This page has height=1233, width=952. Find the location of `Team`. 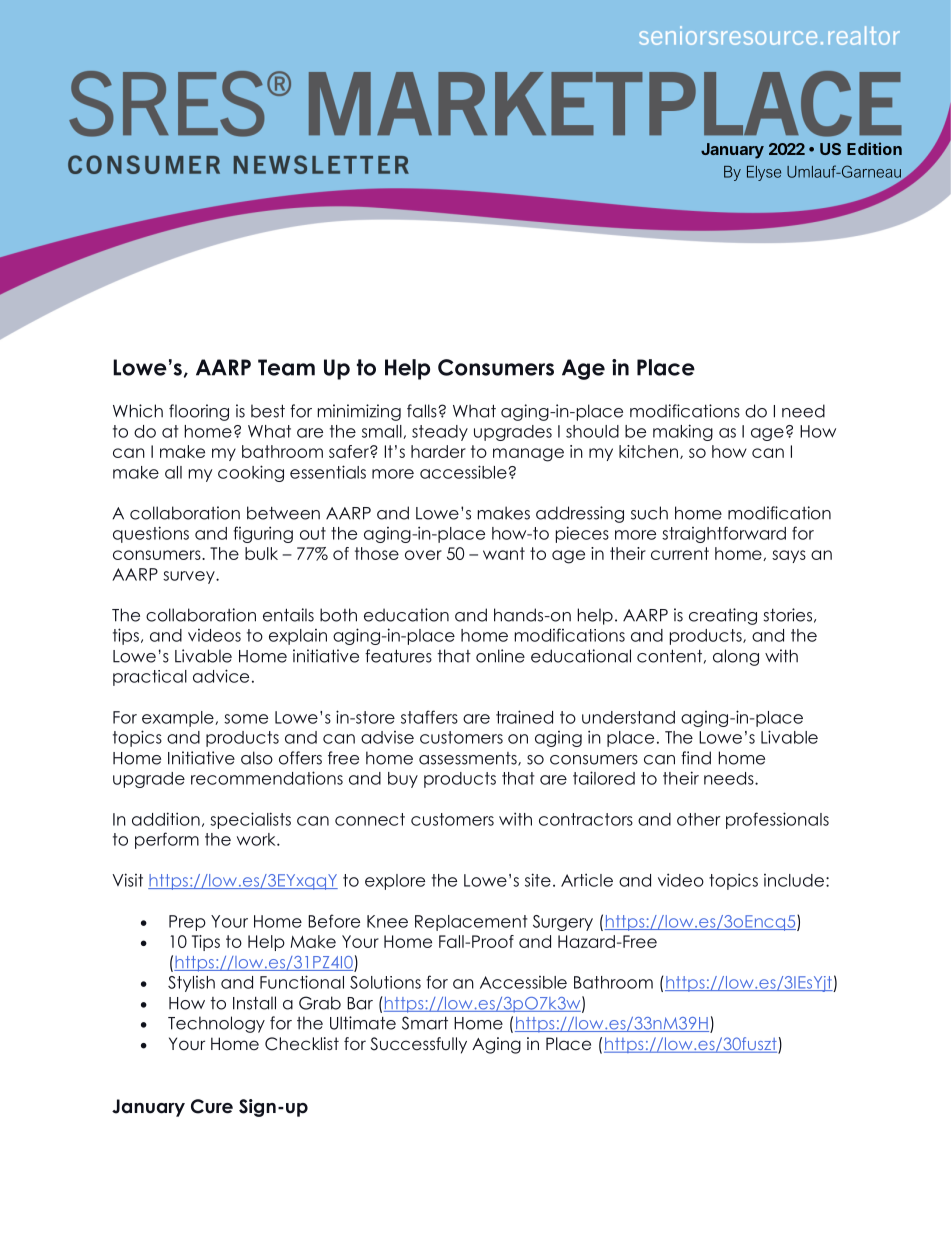

Team is located at coordinates (286, 367).
